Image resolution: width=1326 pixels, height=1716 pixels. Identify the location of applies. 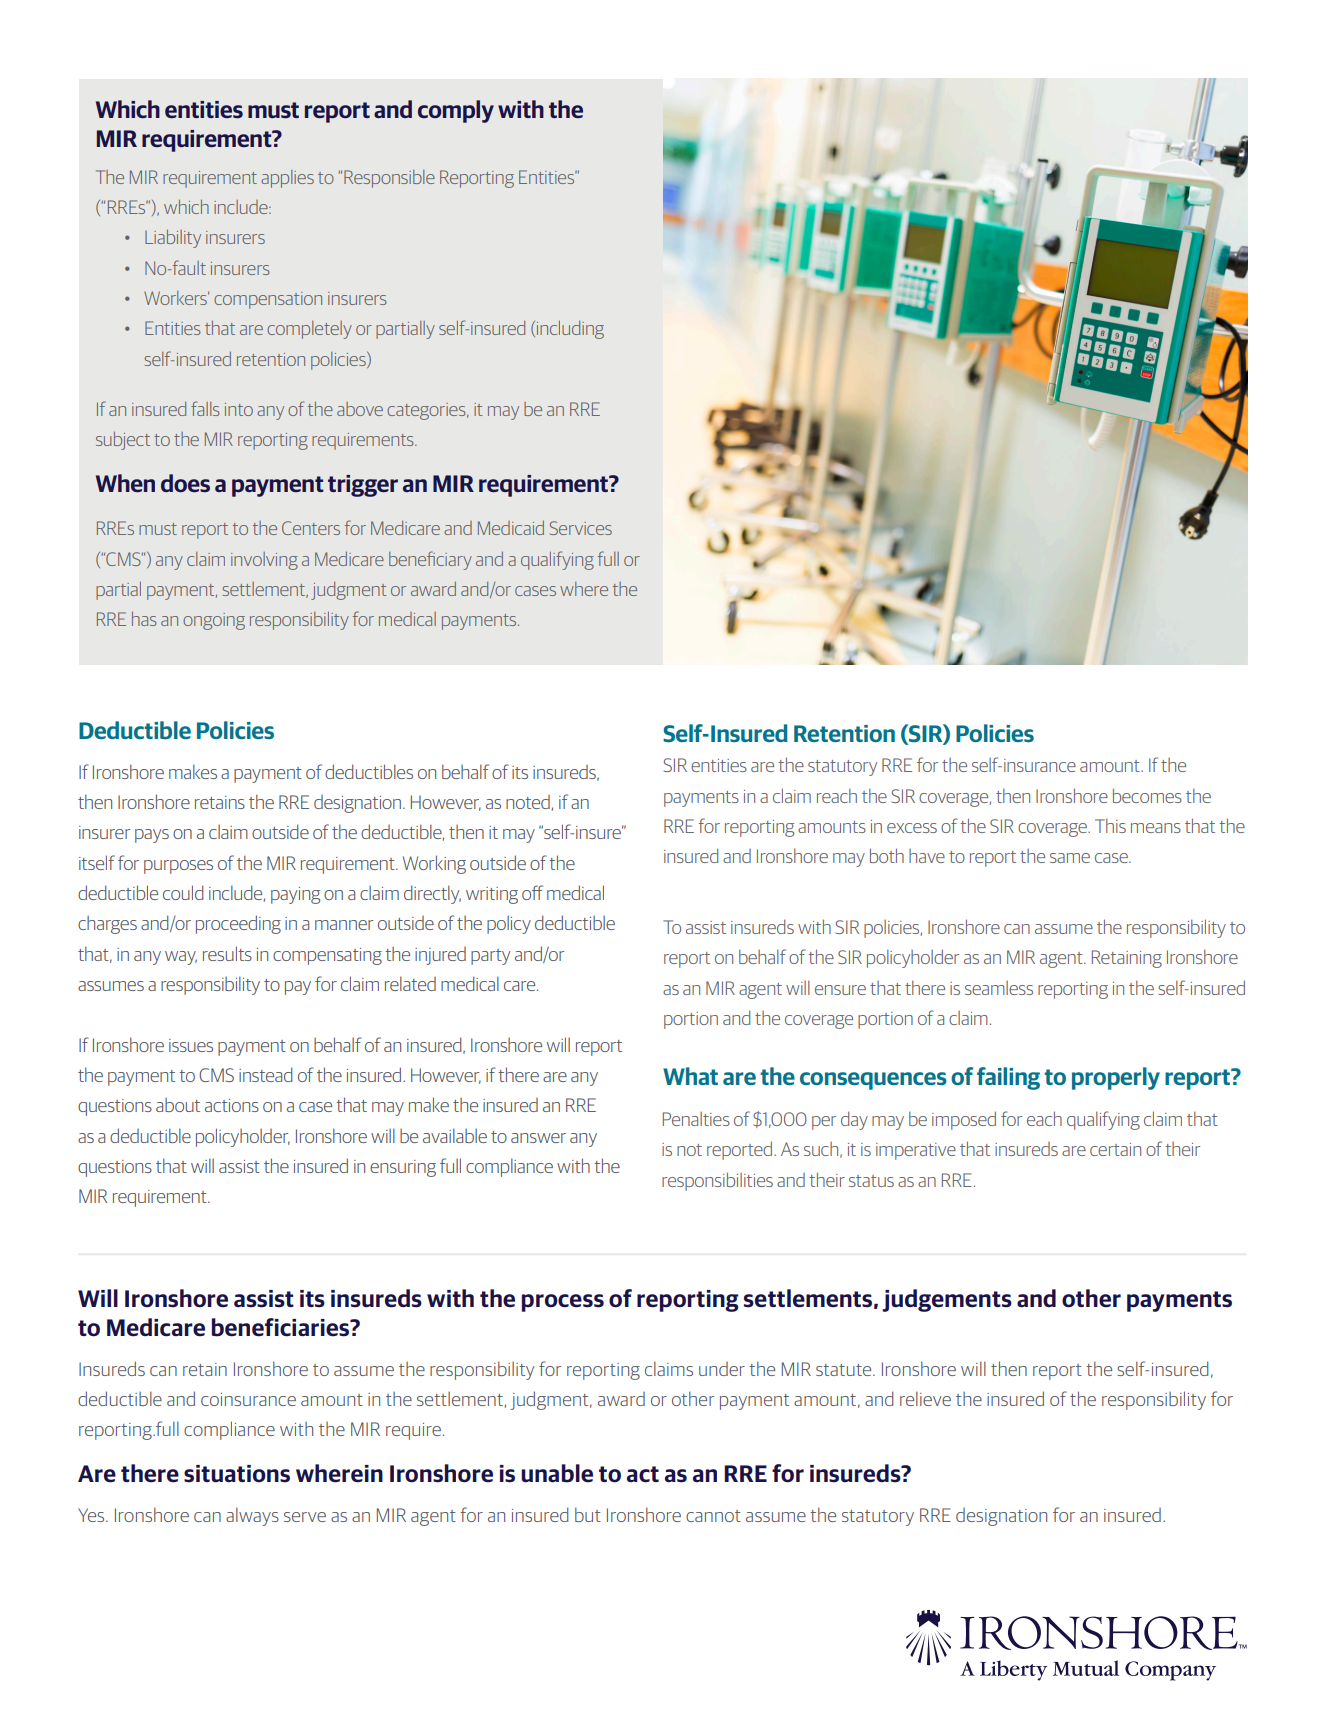
(287, 179).
